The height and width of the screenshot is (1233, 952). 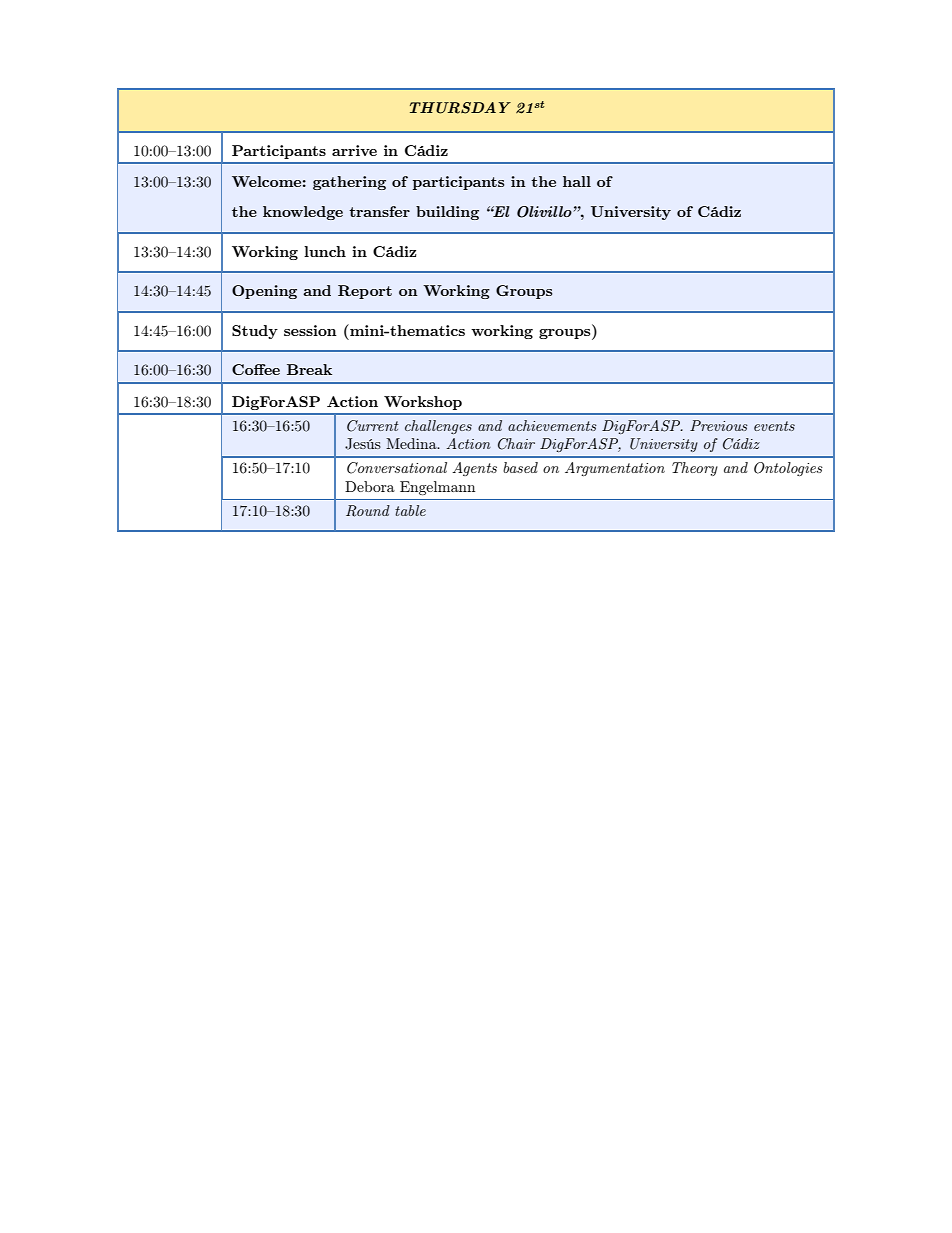 I want to click on Previous, so click(x=719, y=425).
